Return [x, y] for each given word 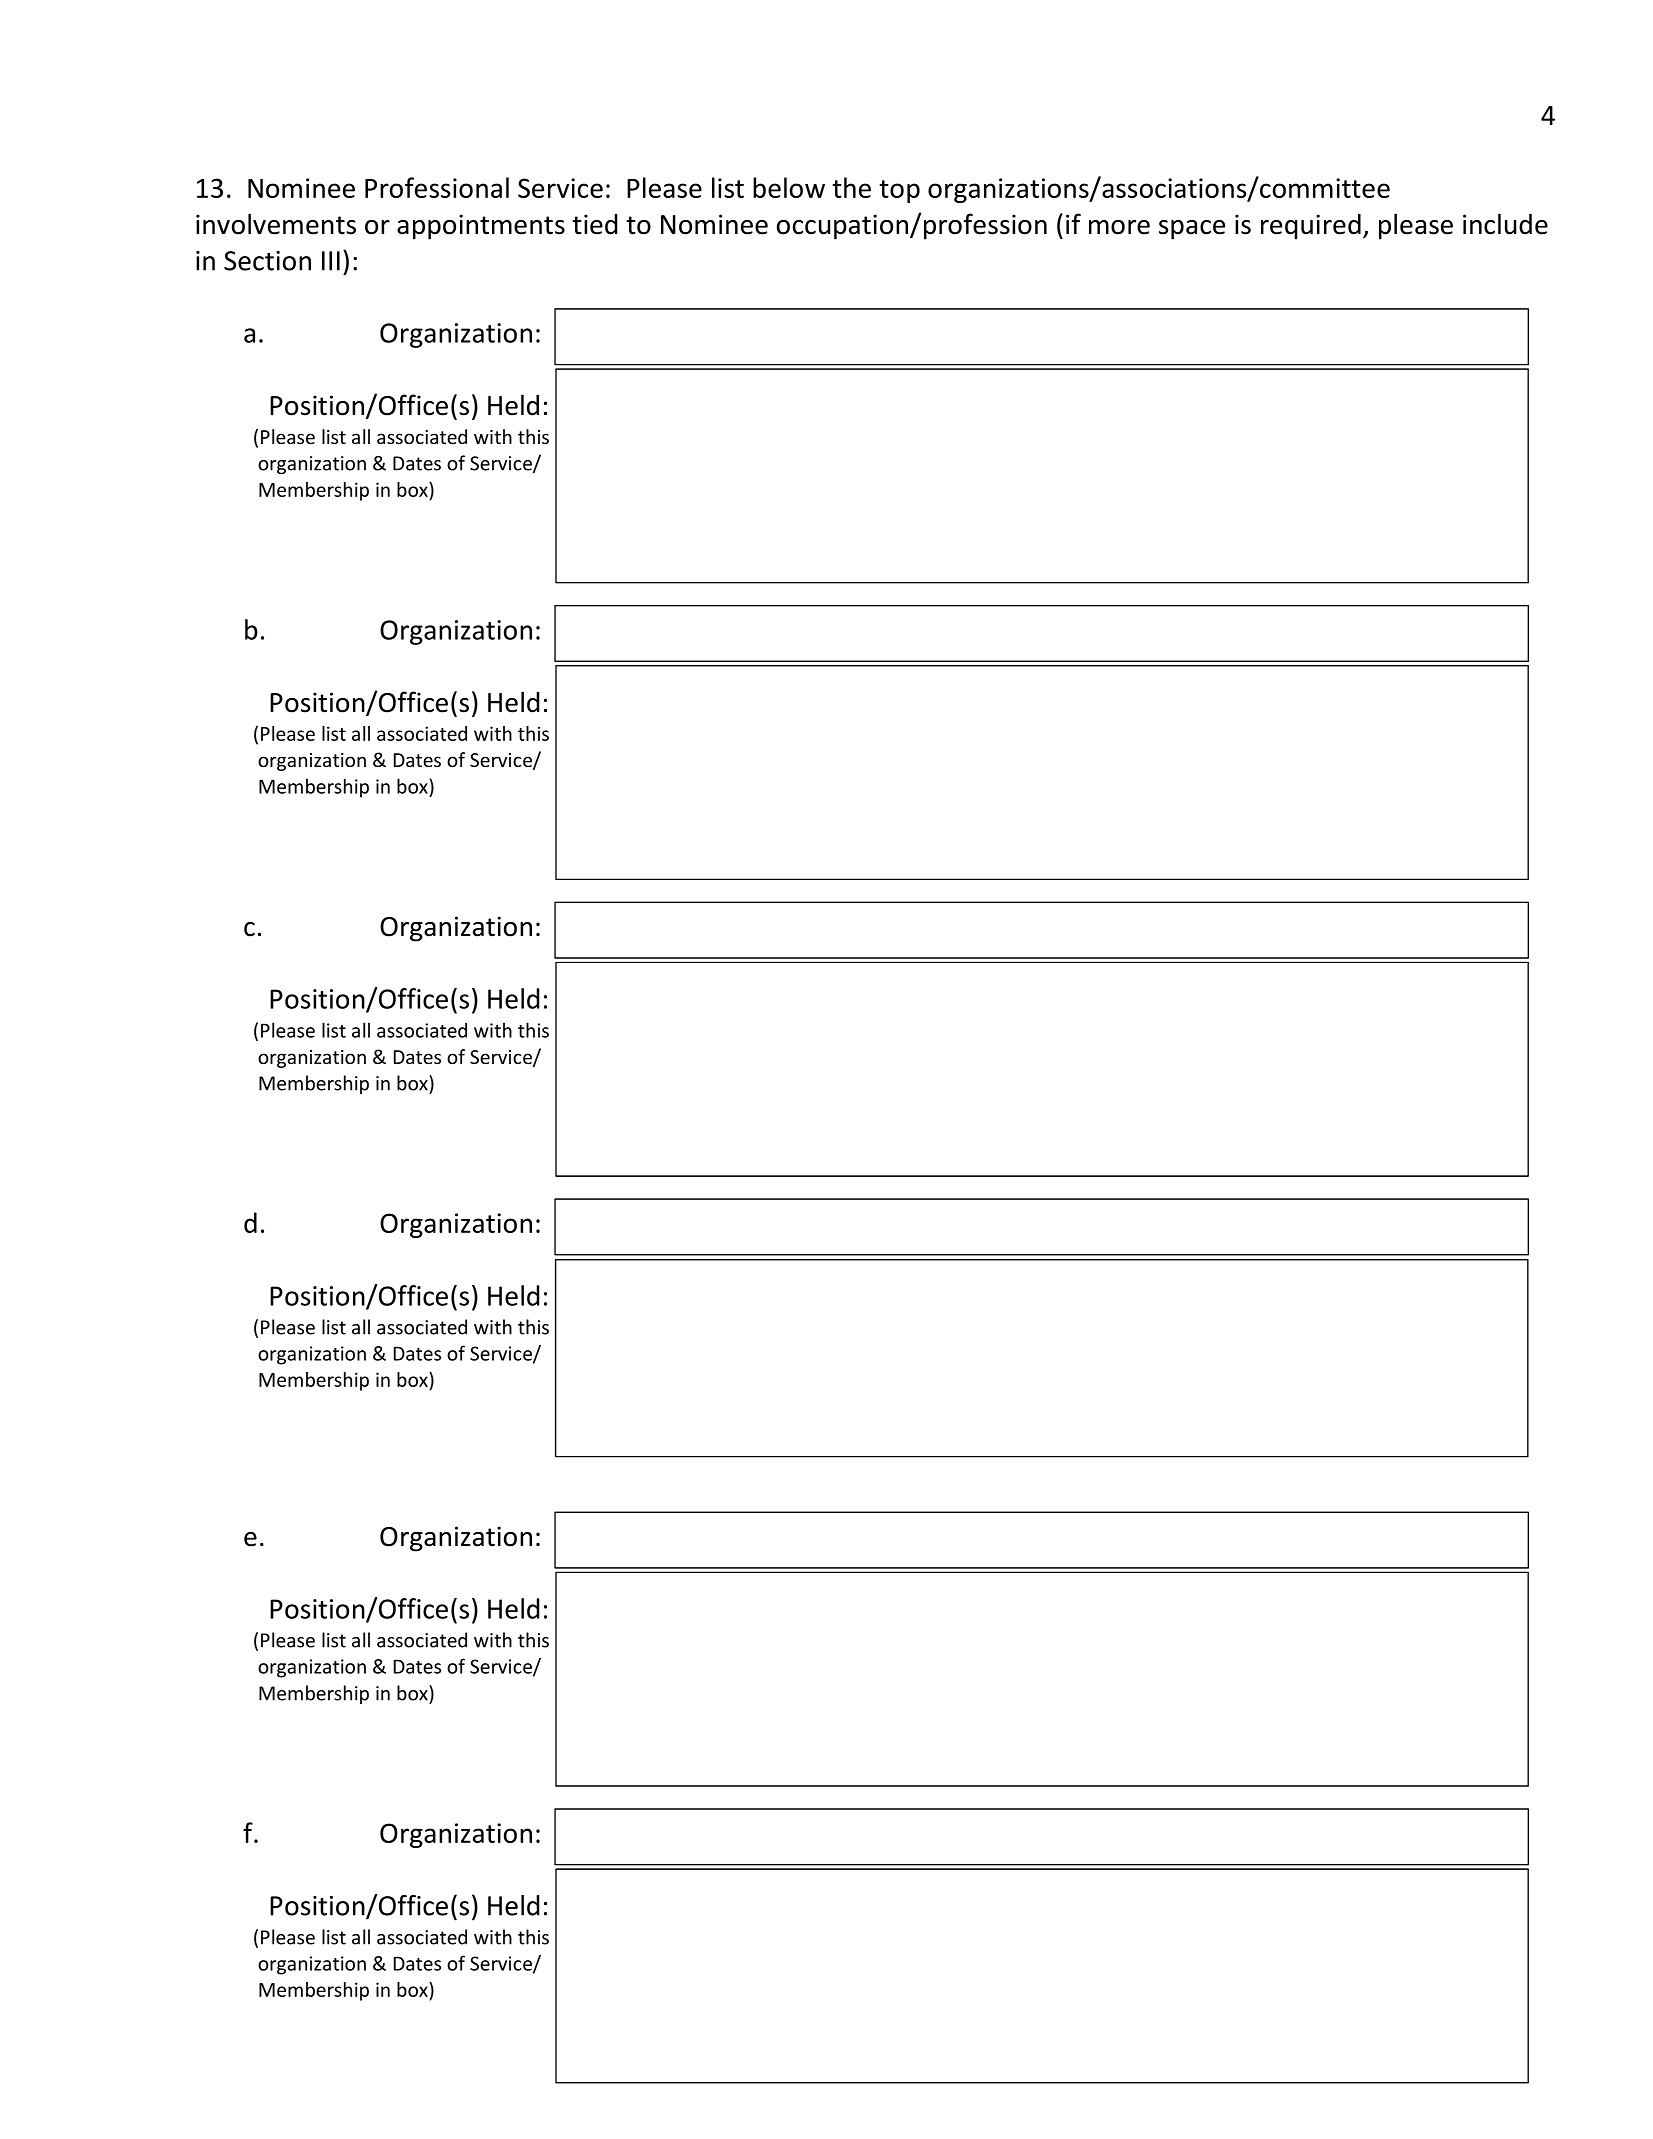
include [1505, 224]
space [1192, 230]
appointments [481, 227]
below [789, 187]
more [1119, 227]
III [331, 261]
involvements [276, 224]
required [1311, 227]
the [851, 187]
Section [267, 261]
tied [595, 224]
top [899, 191]
